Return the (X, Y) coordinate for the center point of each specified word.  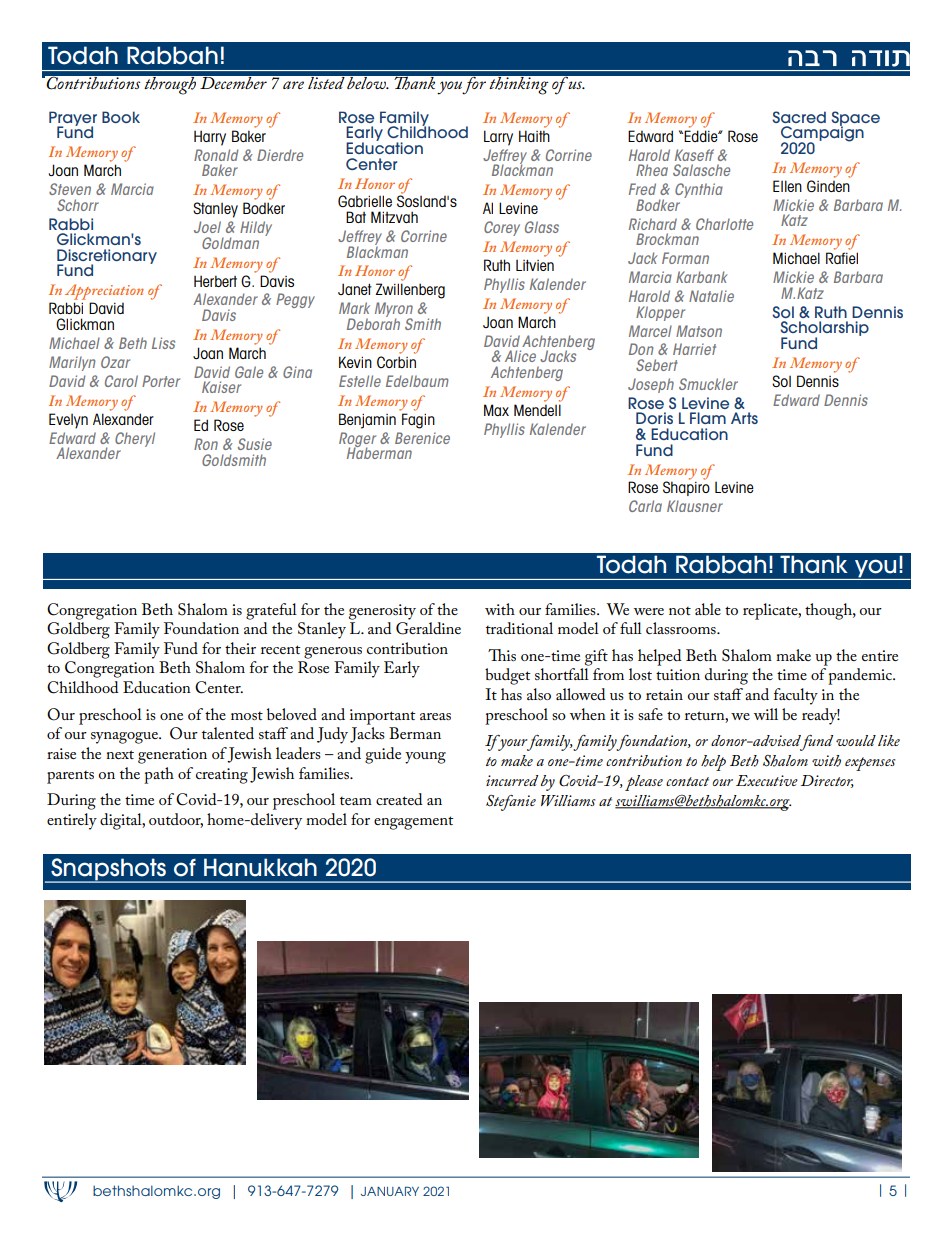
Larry (498, 138)
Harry (210, 138)
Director (827, 781)
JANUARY (390, 1191)
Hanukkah (260, 867)
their (240, 648)
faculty (796, 696)
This (502, 655)
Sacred (799, 117)
